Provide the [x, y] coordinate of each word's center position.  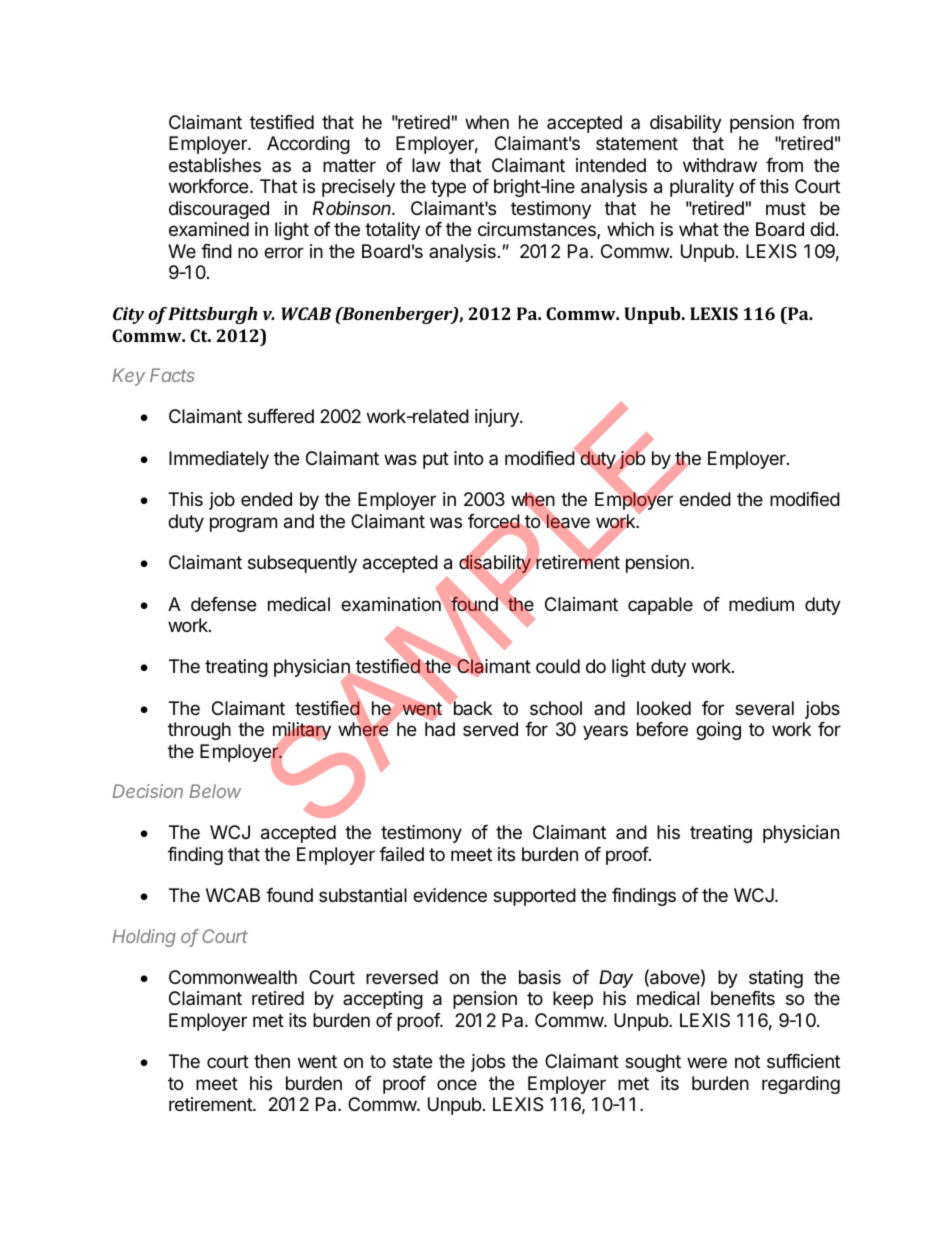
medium [761, 604]
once [457, 1084]
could [558, 666]
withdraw [720, 165]
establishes [215, 165]
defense [223, 604]
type [448, 188]
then [272, 1061]
